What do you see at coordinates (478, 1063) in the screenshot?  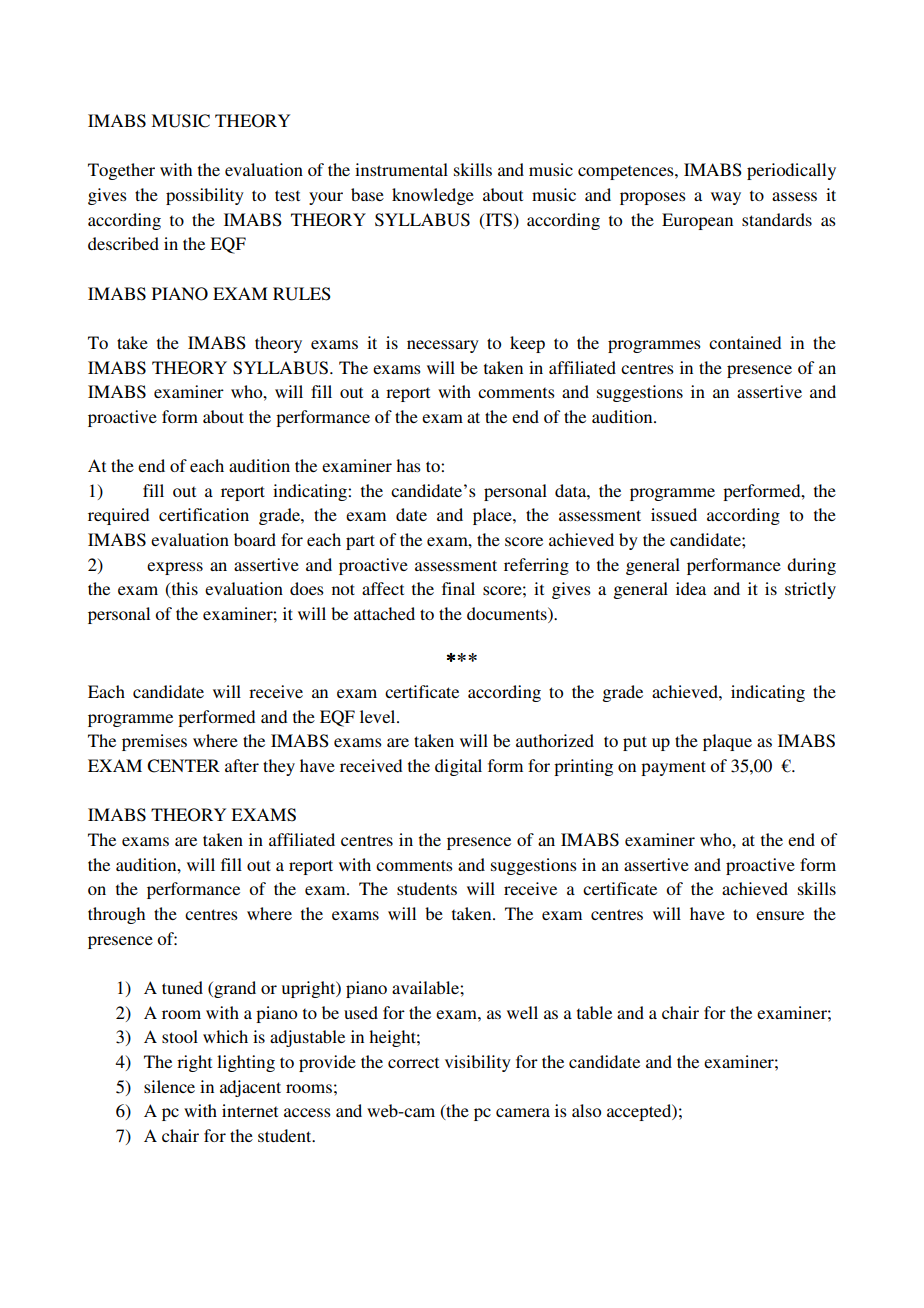 I see `visibility` at bounding box center [478, 1063].
